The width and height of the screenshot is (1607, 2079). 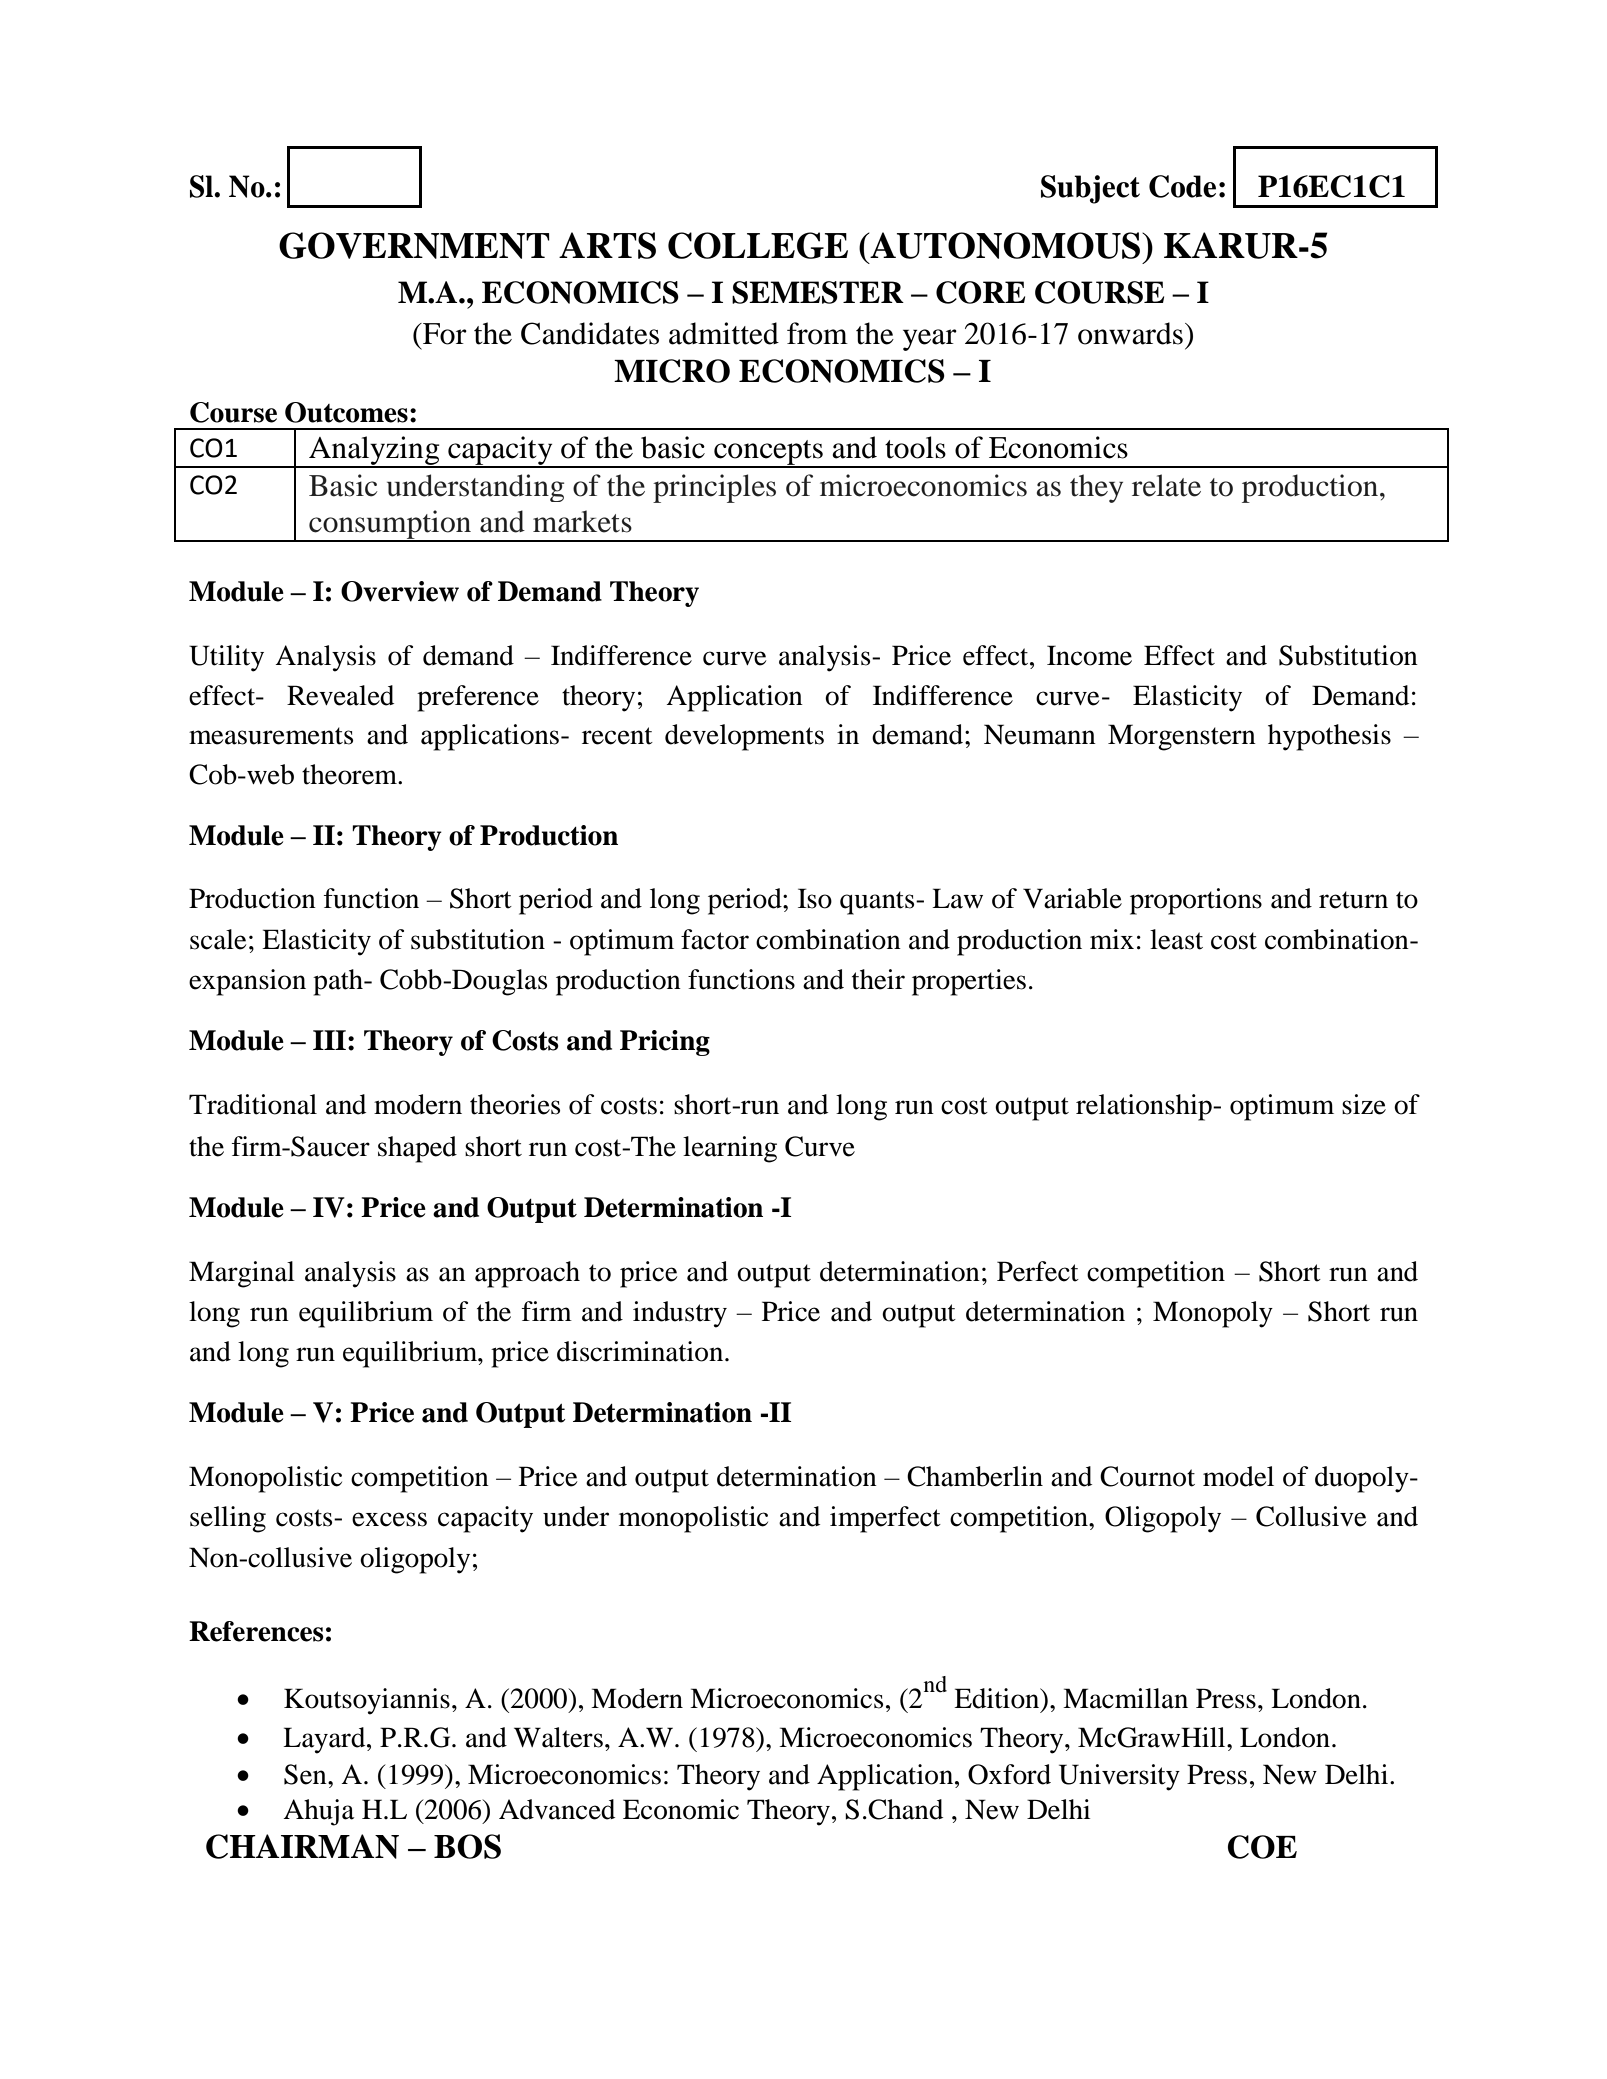 I want to click on Oxford, so click(x=1009, y=1774).
